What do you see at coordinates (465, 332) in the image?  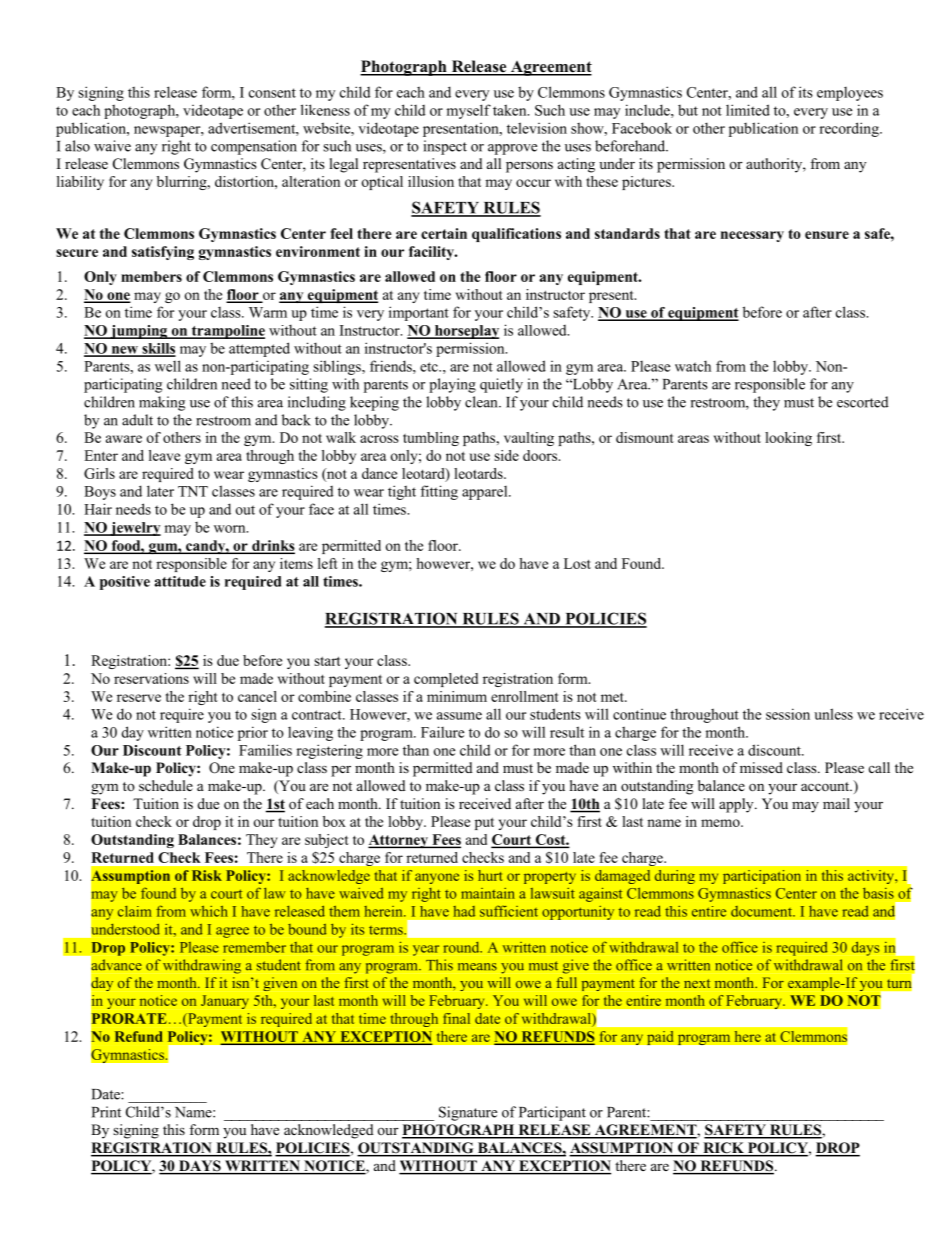 I see `horseplay` at bounding box center [465, 332].
